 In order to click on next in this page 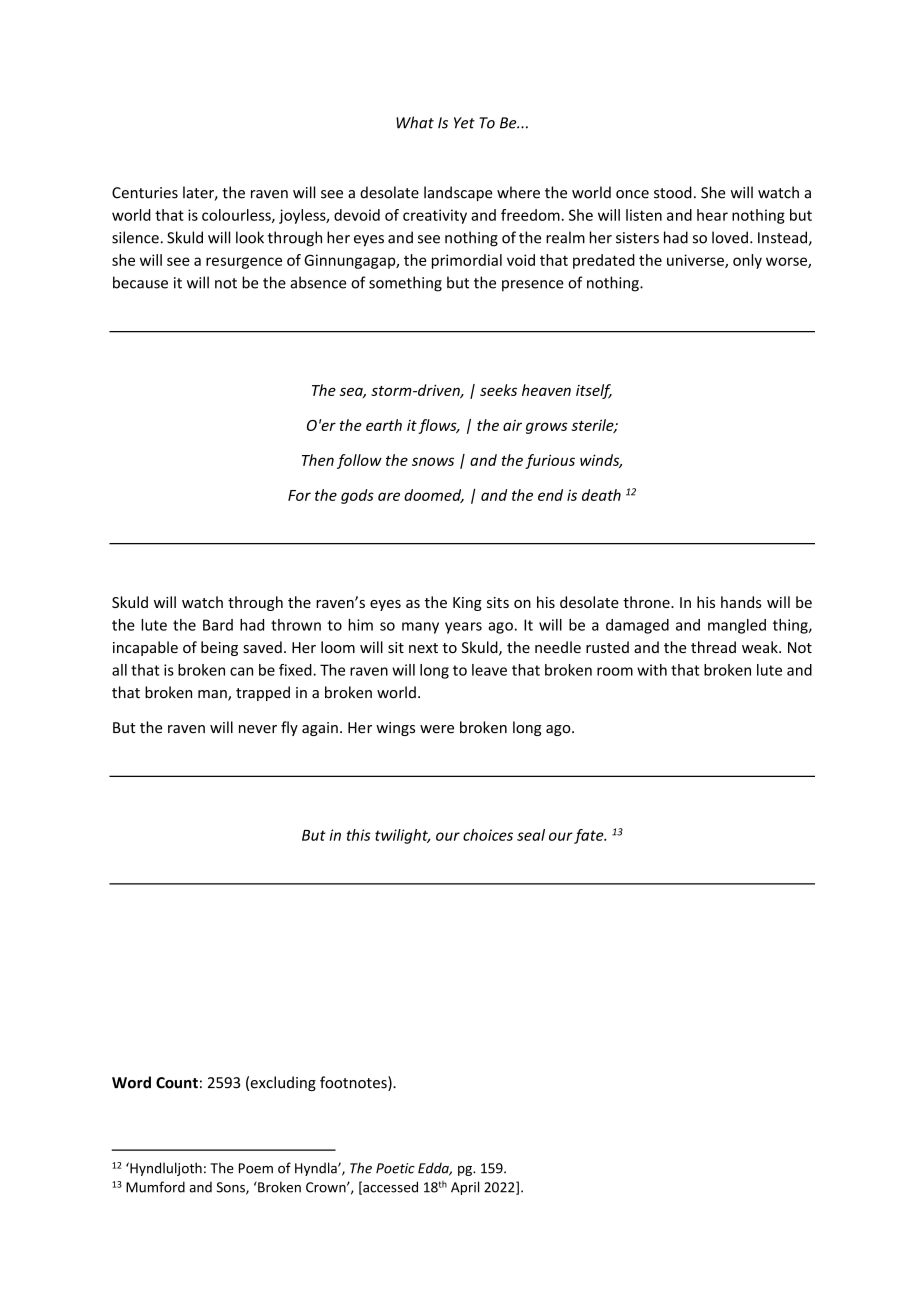, I will do `click(423, 648)`.
